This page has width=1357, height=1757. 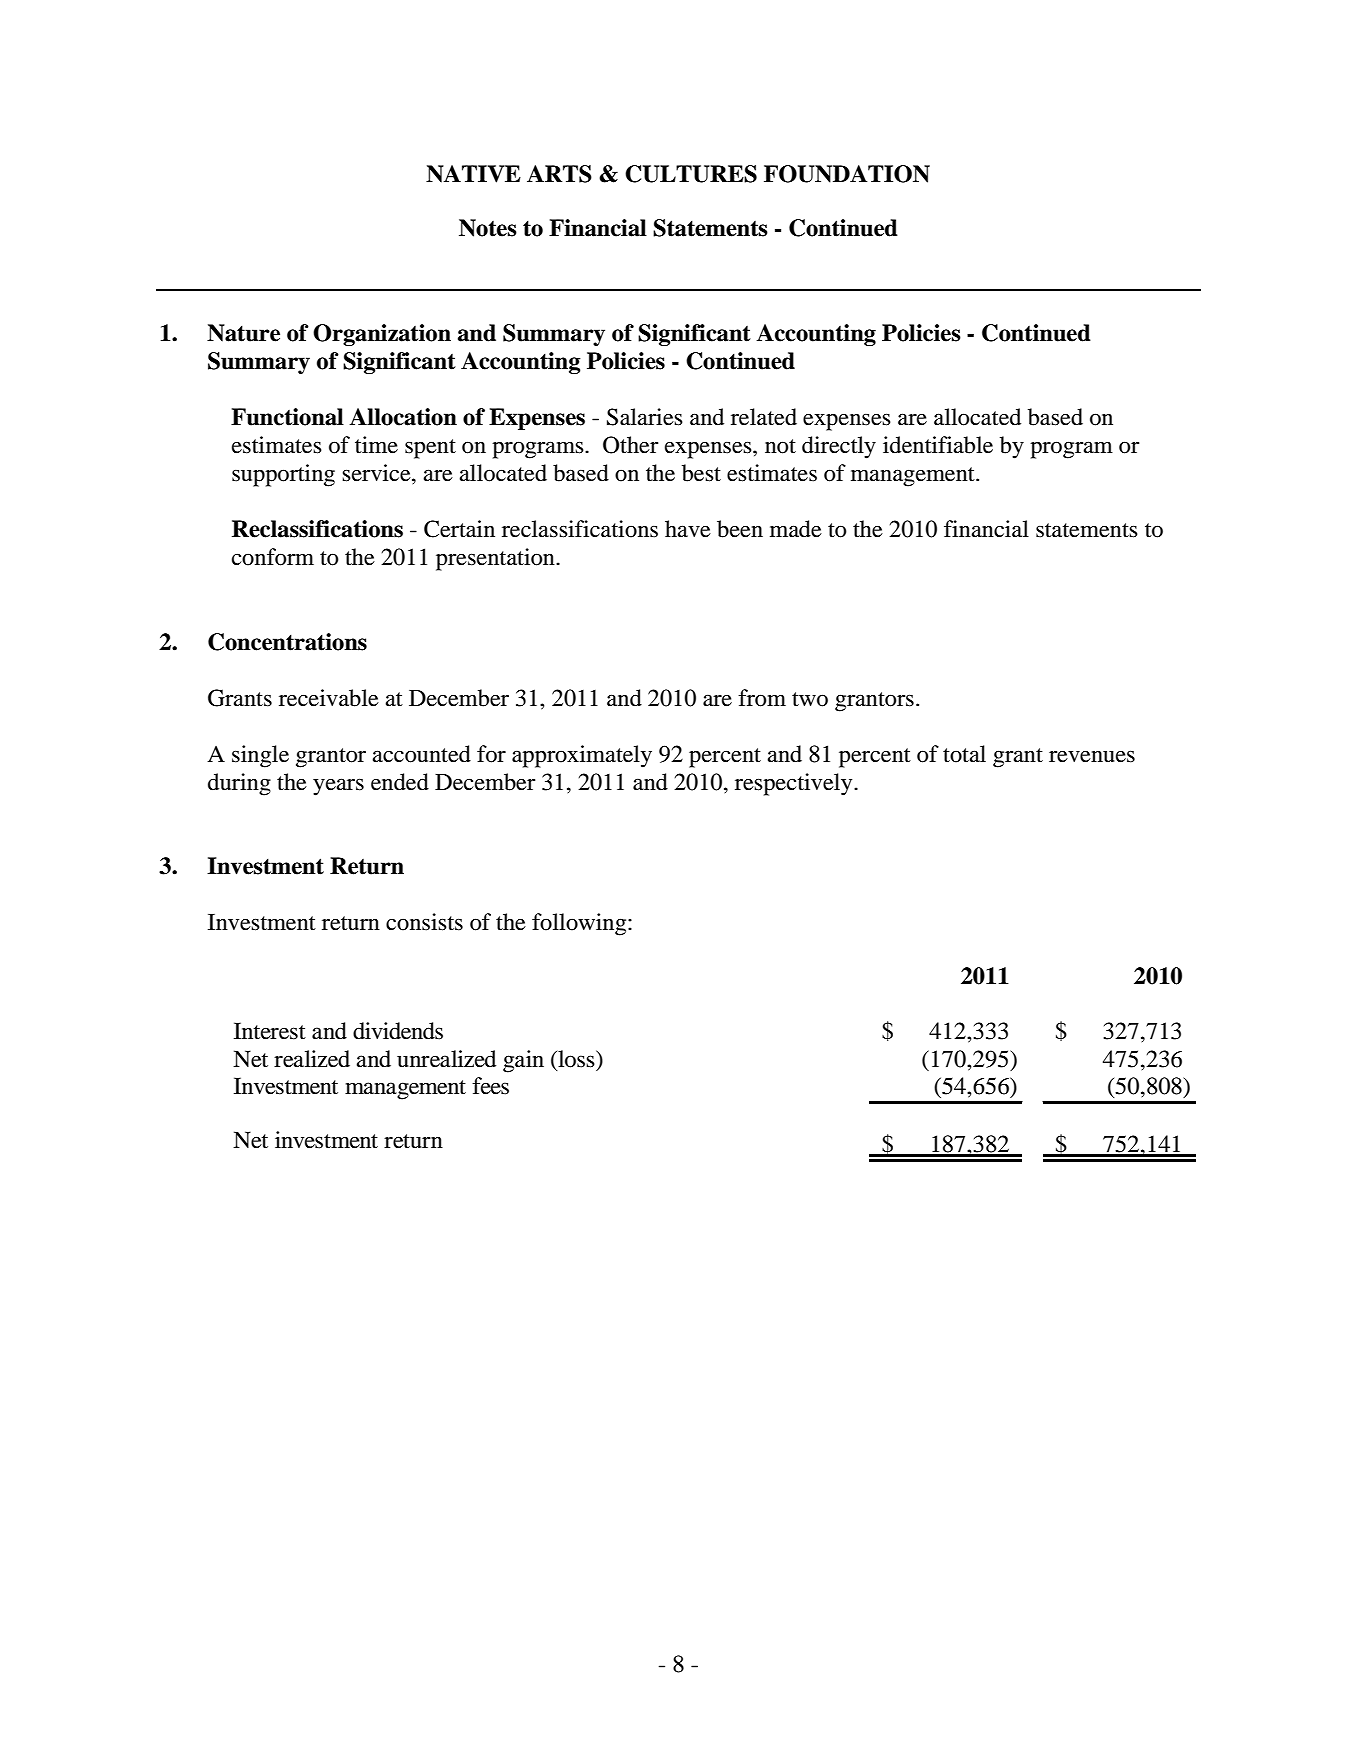 What do you see at coordinates (398, 1031) in the page?
I see `dividends` at bounding box center [398, 1031].
